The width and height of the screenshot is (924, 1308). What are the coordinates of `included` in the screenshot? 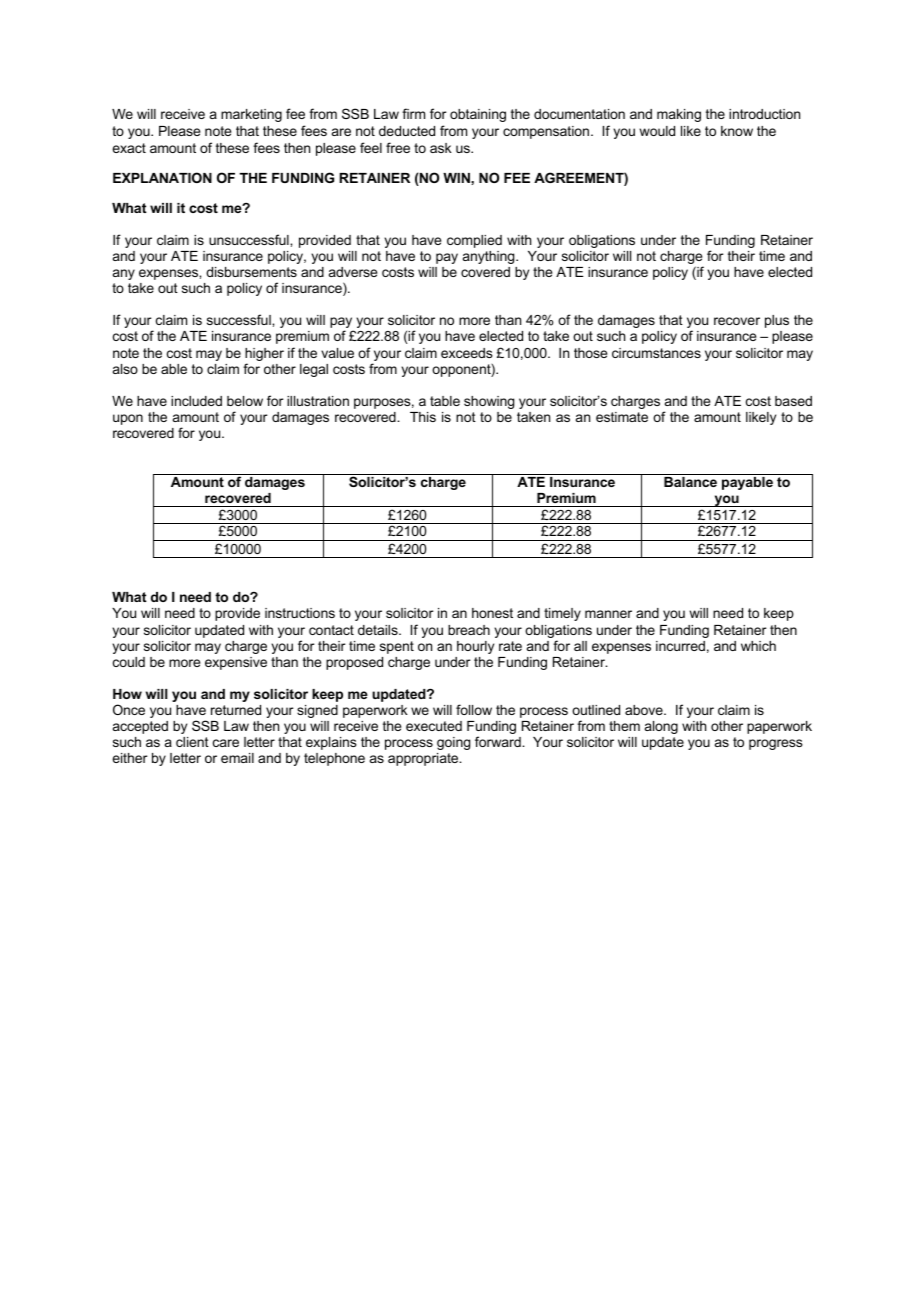 It's located at (196, 401).
